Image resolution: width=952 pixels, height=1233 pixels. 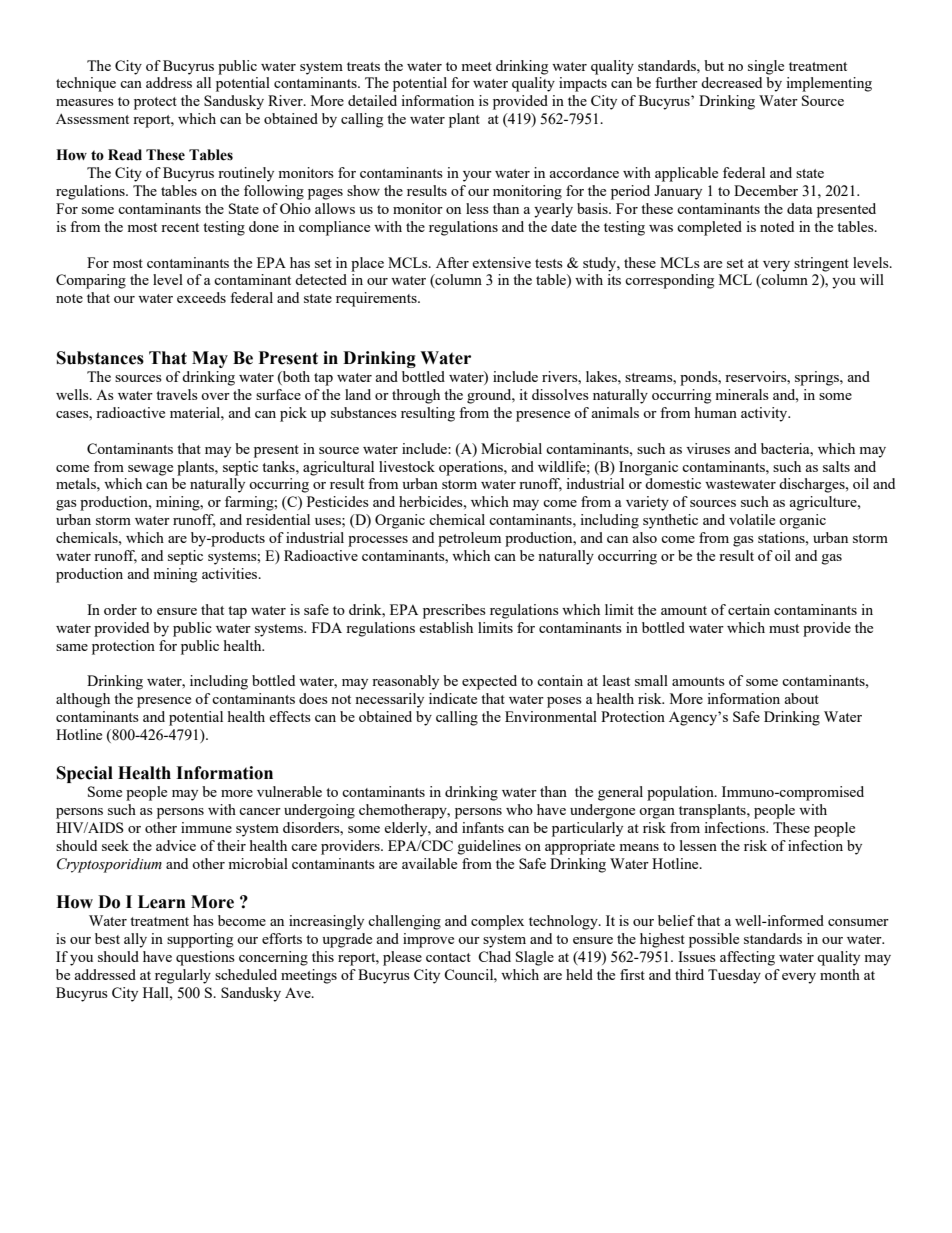 I want to click on technique, so click(x=86, y=84).
